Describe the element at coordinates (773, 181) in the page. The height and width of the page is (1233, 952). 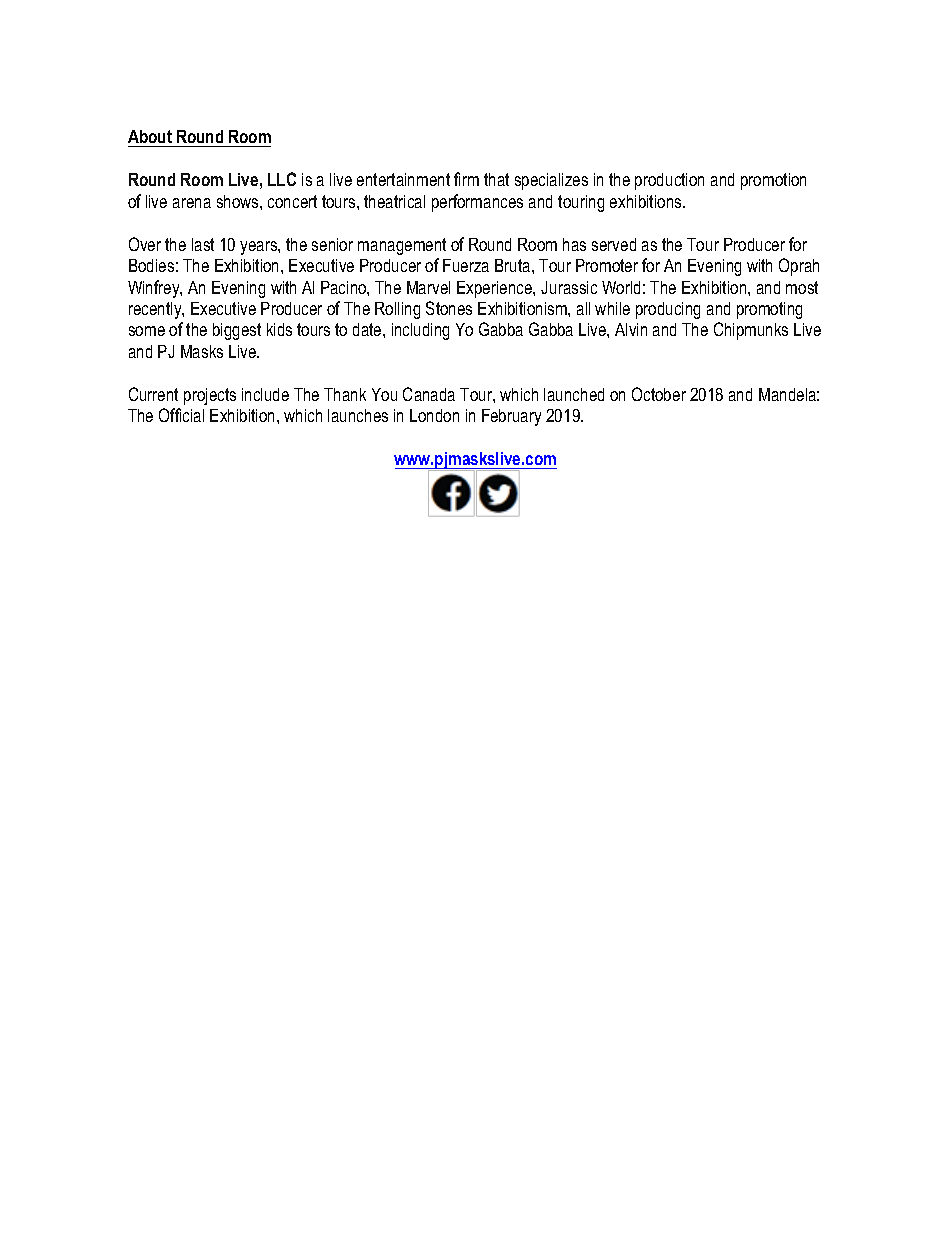
I see `promotion` at that location.
